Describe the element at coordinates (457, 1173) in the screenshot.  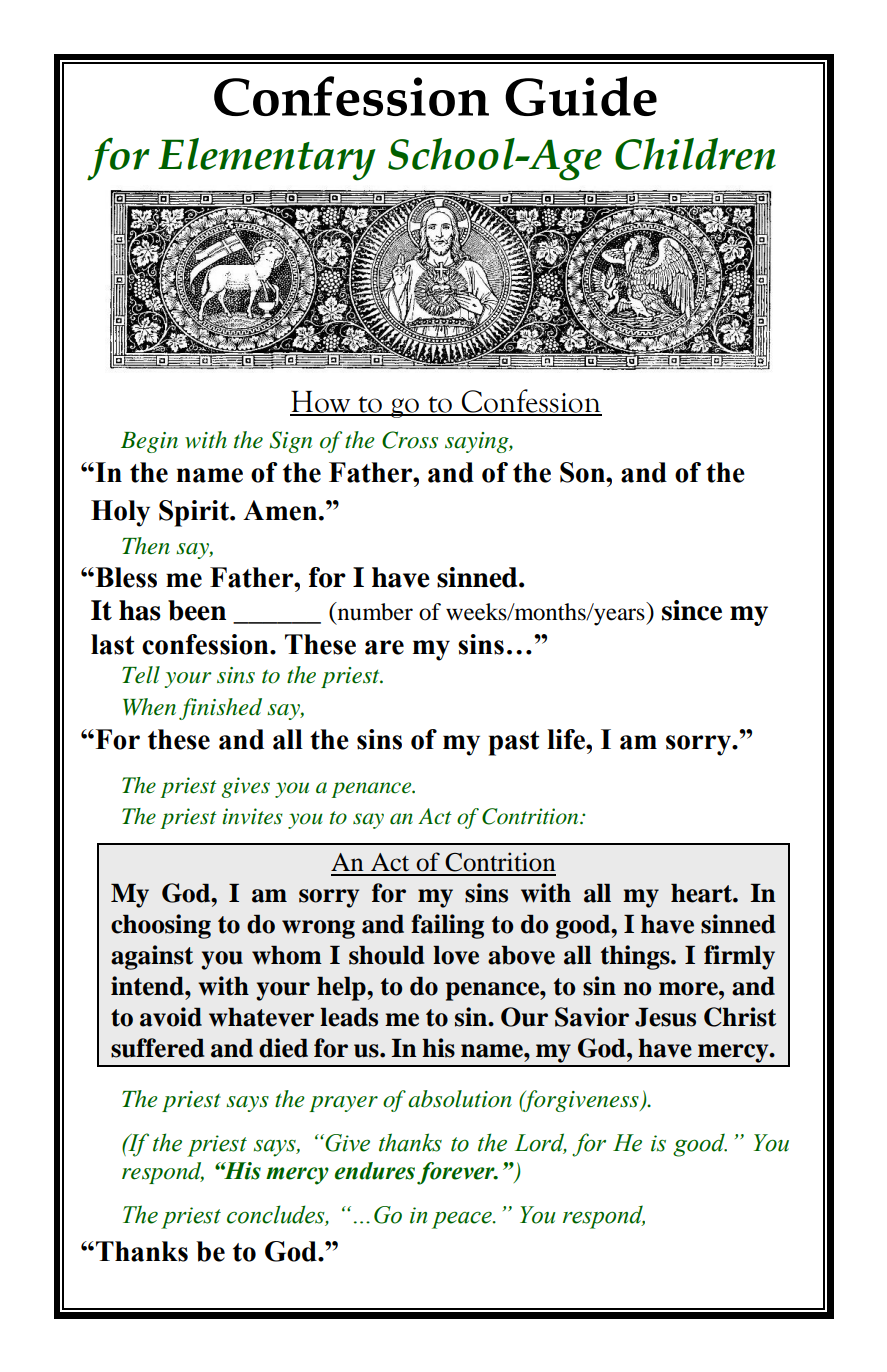
I see `forever` at that location.
